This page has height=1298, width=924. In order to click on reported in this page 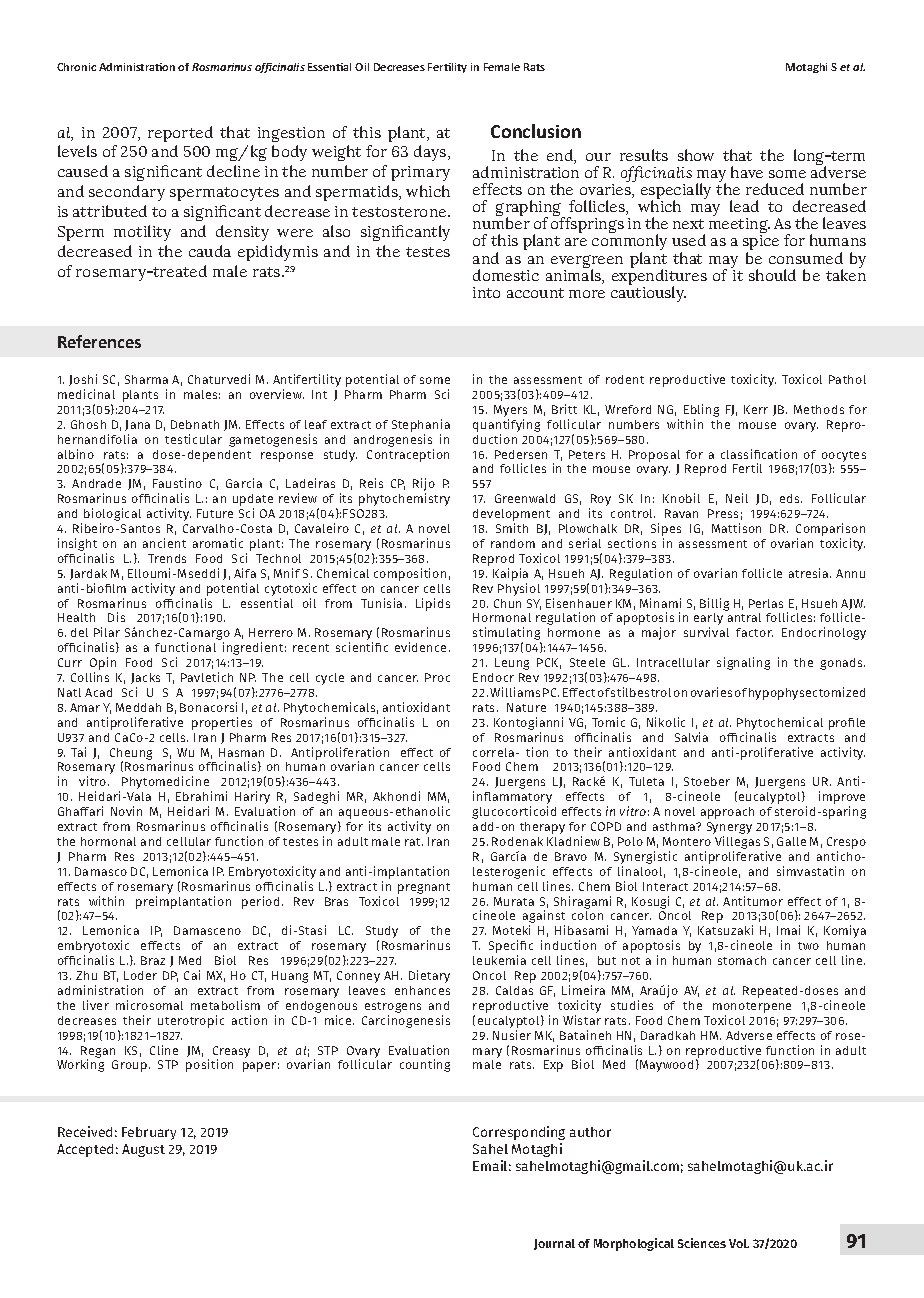, I will do `click(180, 134)`.
